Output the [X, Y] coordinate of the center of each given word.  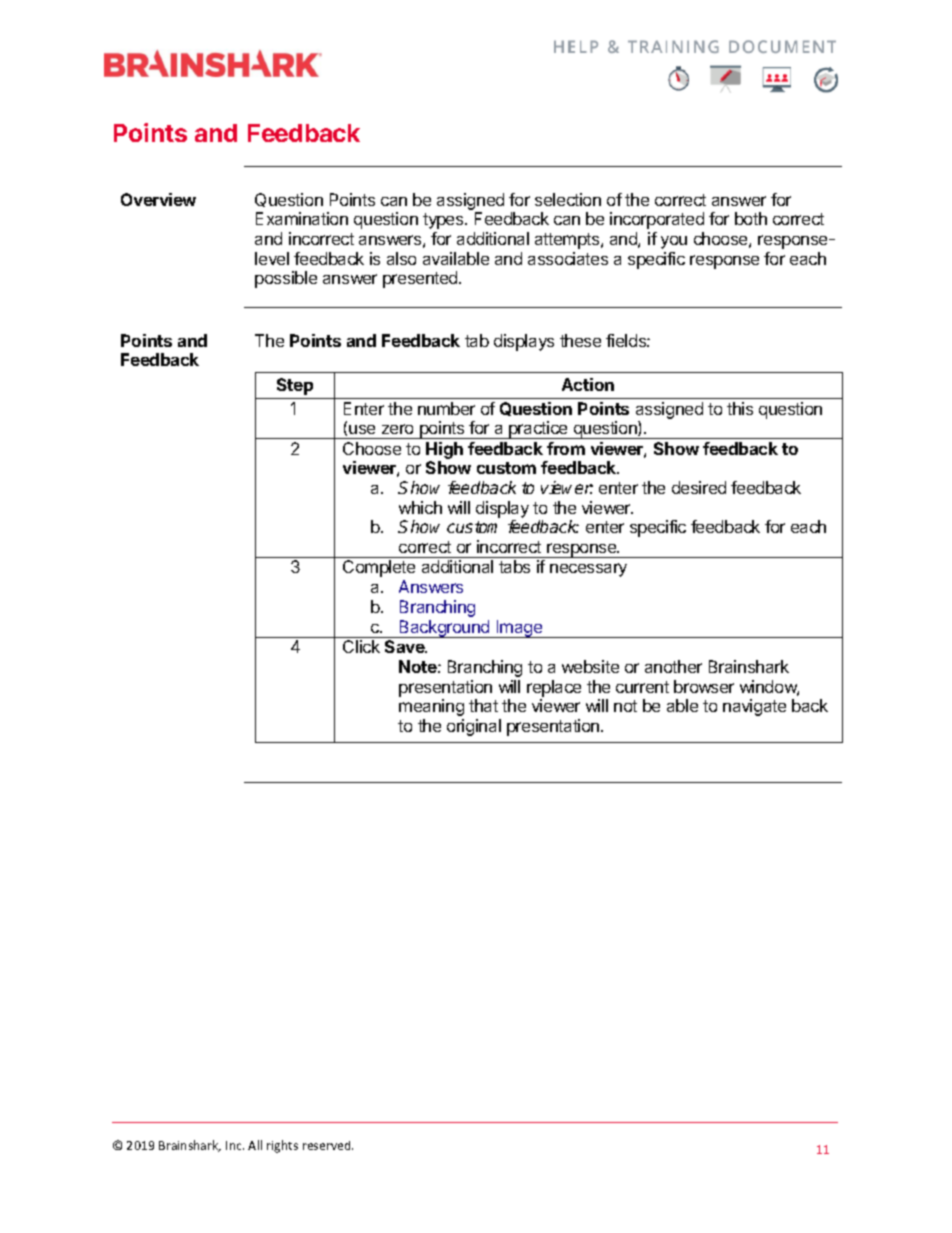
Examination [302, 218]
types [444, 221]
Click [361, 646]
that [483, 705]
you [674, 242]
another [673, 666]
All [255, 1145]
